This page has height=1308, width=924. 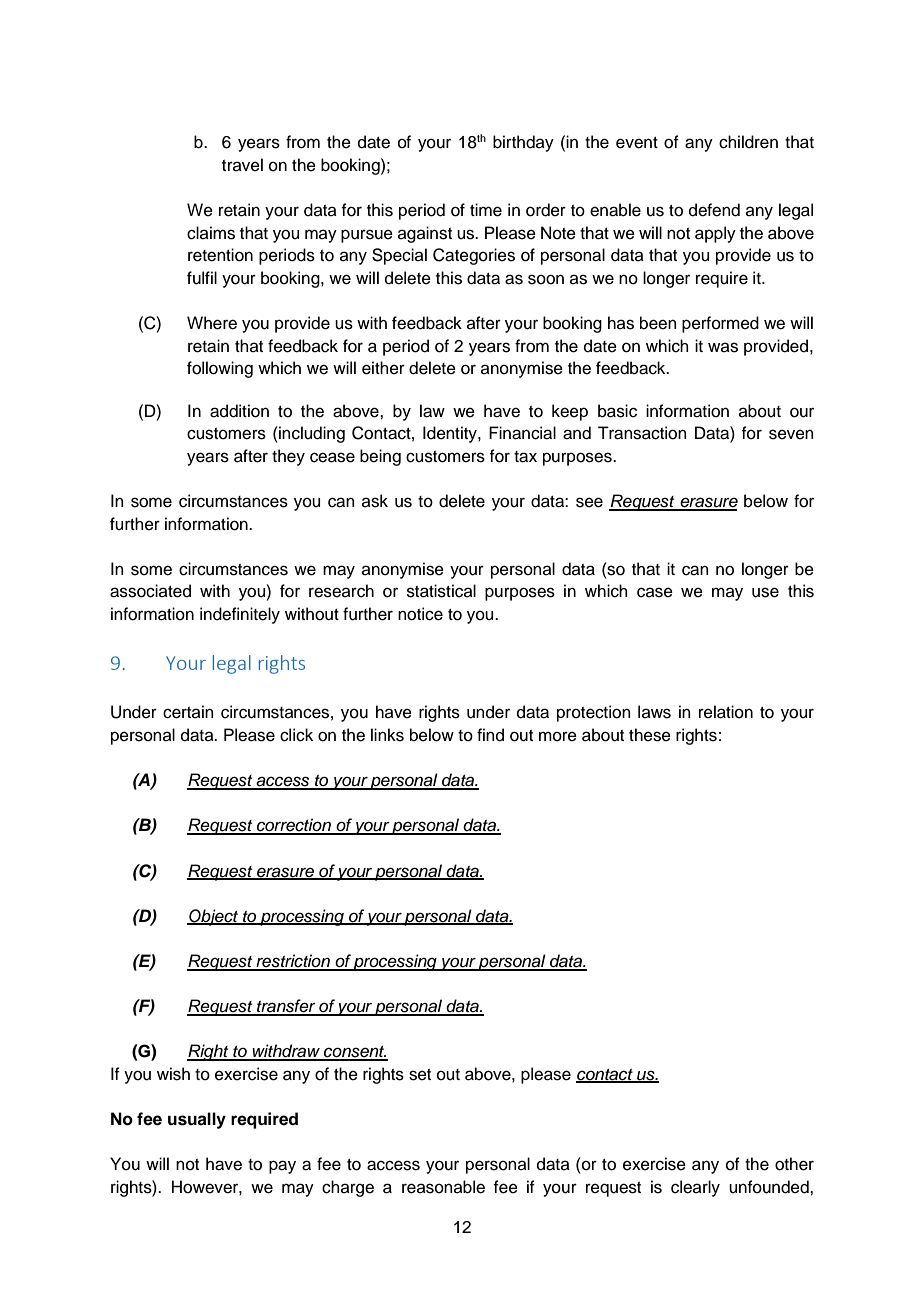 I want to click on restriction, so click(x=293, y=962).
